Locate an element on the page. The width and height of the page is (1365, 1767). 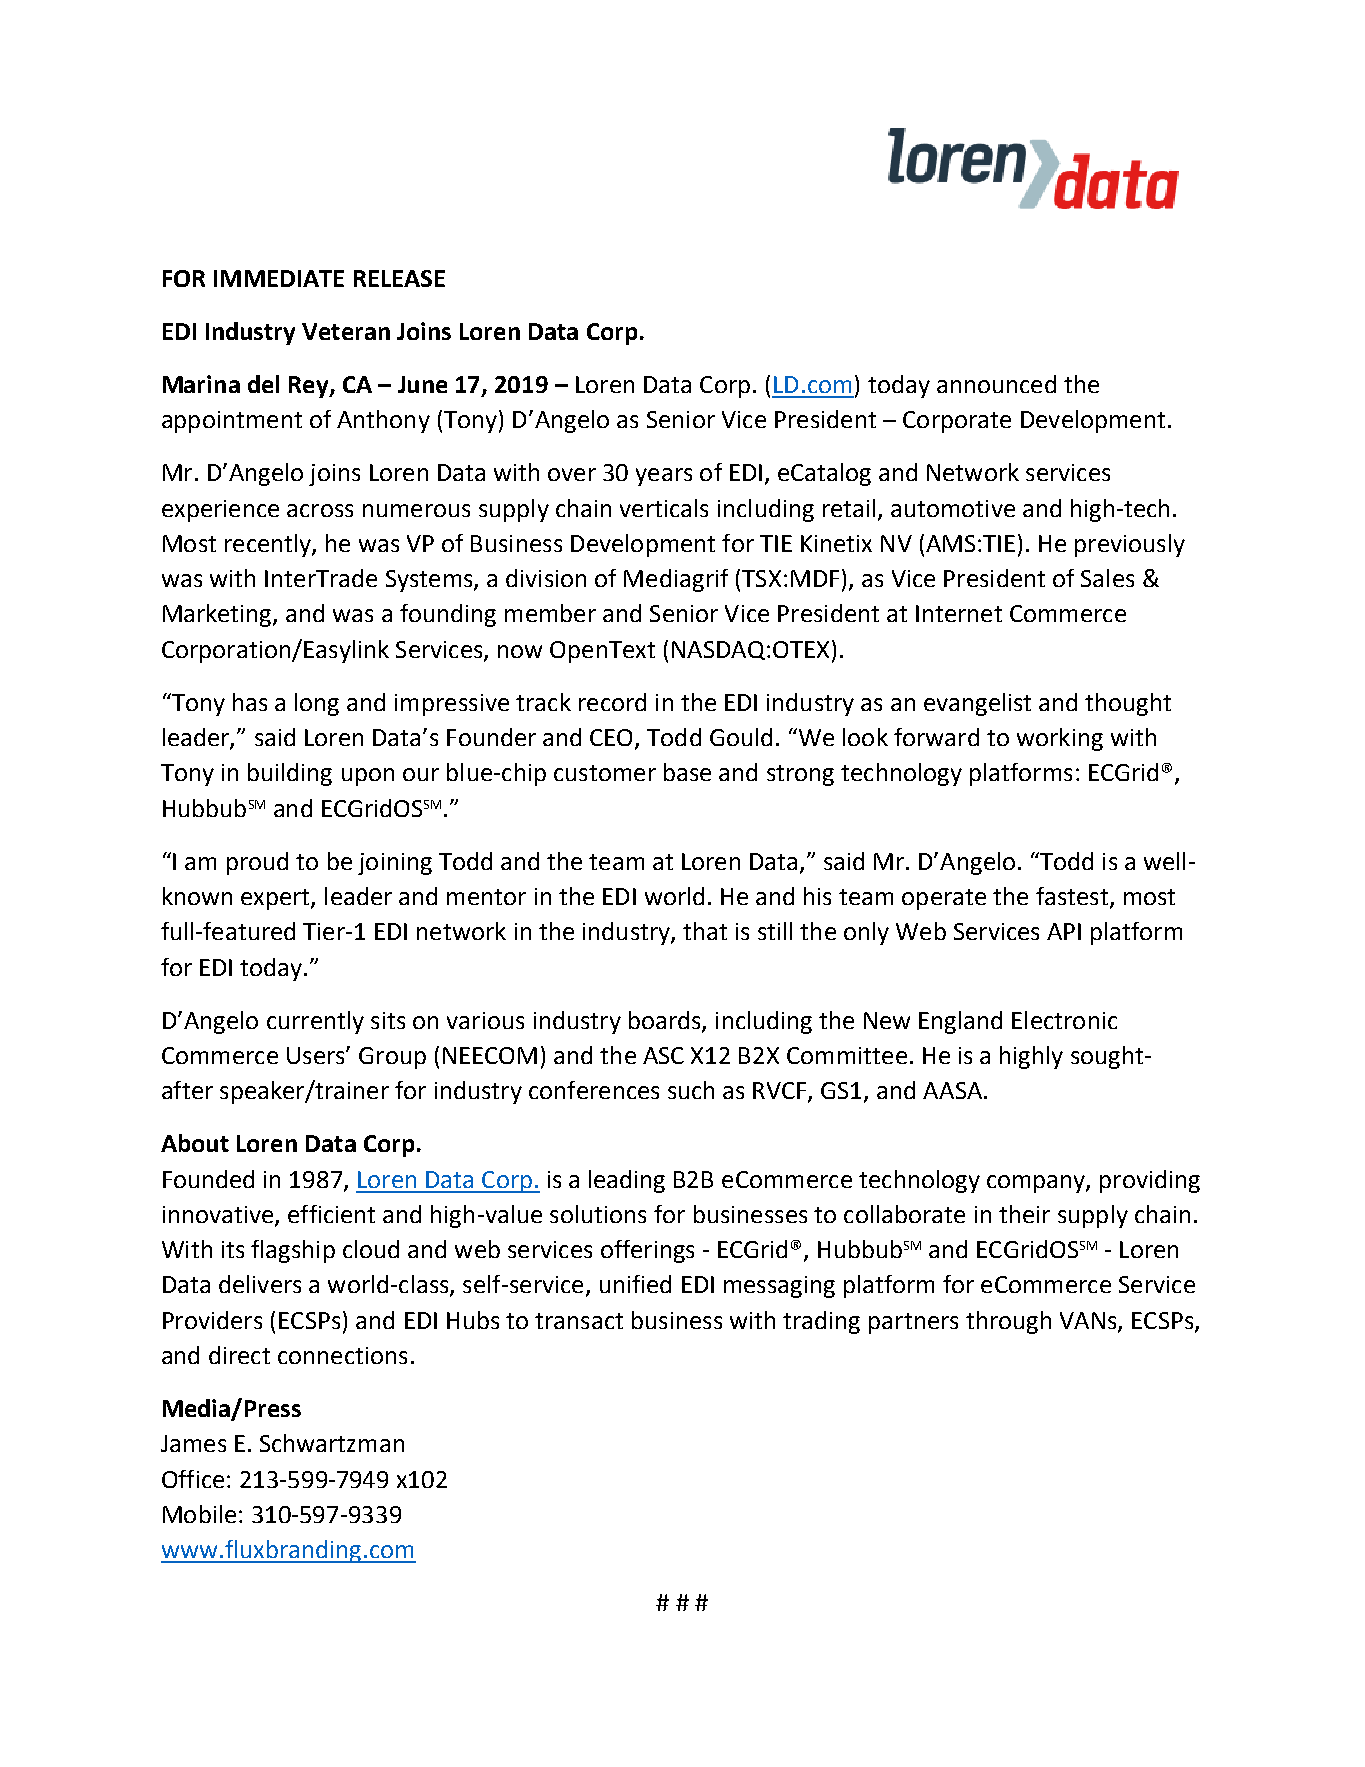
record is located at coordinates (612, 702).
